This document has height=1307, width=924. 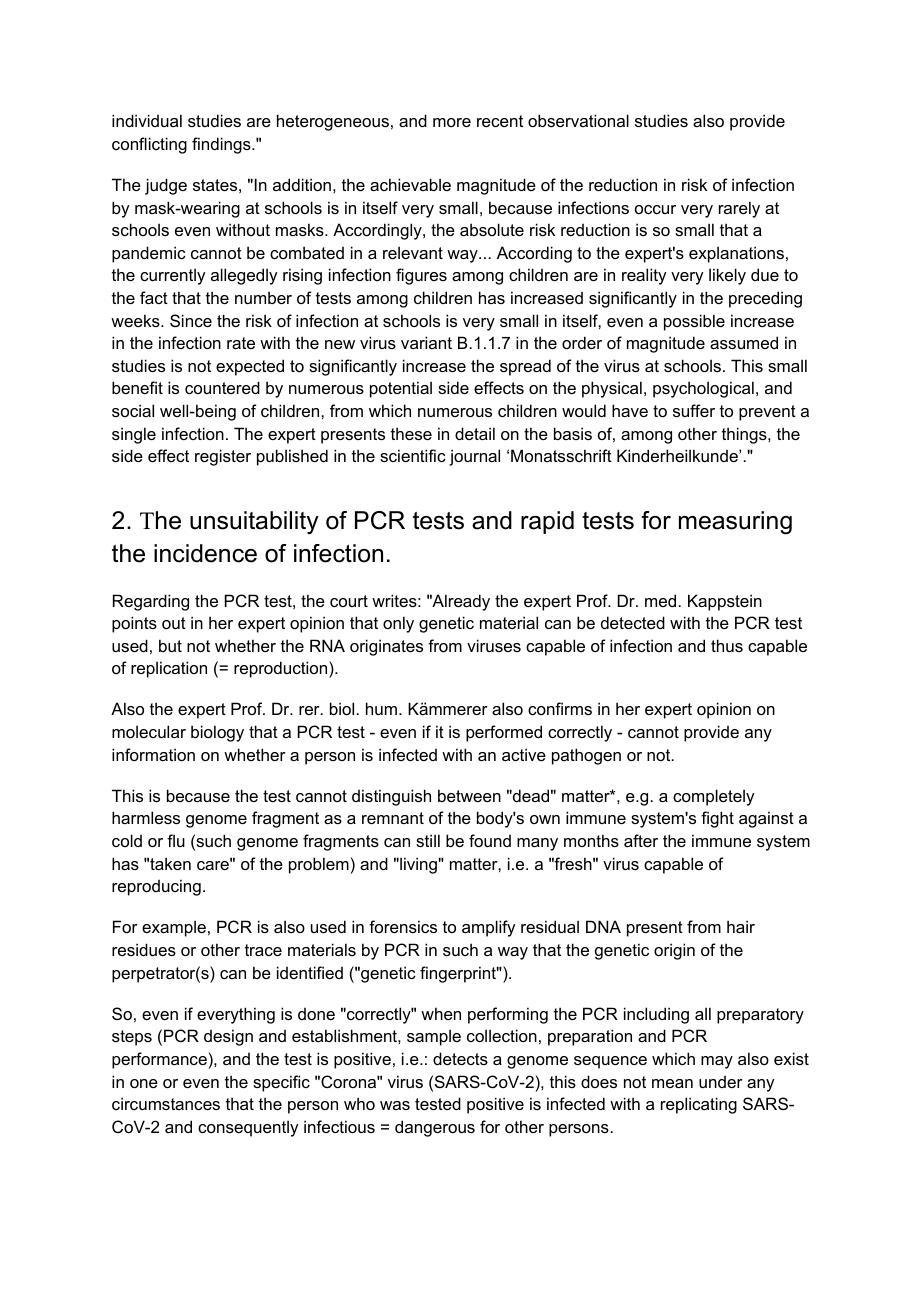 I want to click on rarely, so click(x=739, y=209).
